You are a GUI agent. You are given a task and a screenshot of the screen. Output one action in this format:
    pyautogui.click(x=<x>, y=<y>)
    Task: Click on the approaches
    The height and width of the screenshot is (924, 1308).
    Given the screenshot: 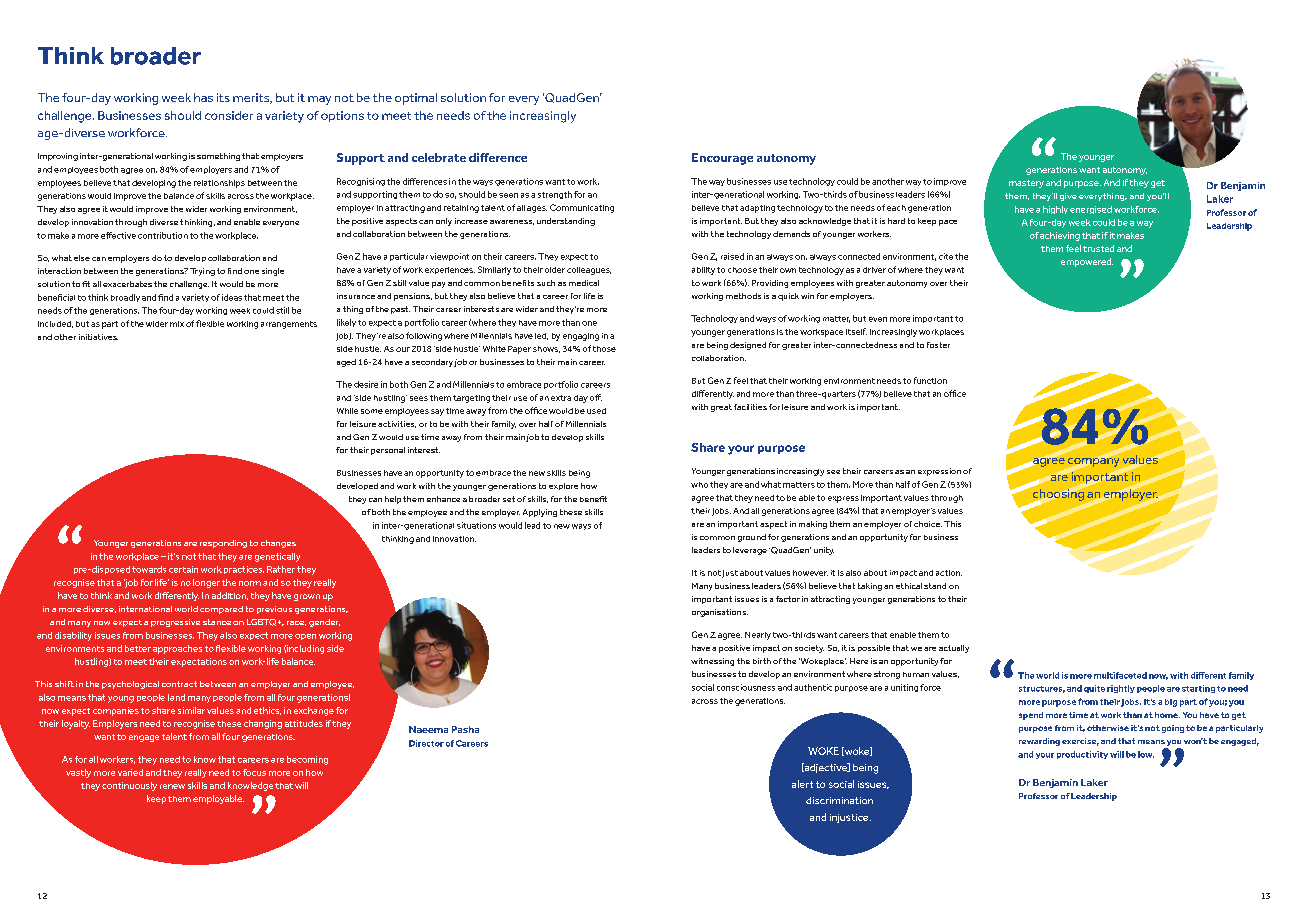 What is the action you would take?
    pyautogui.click(x=177, y=649)
